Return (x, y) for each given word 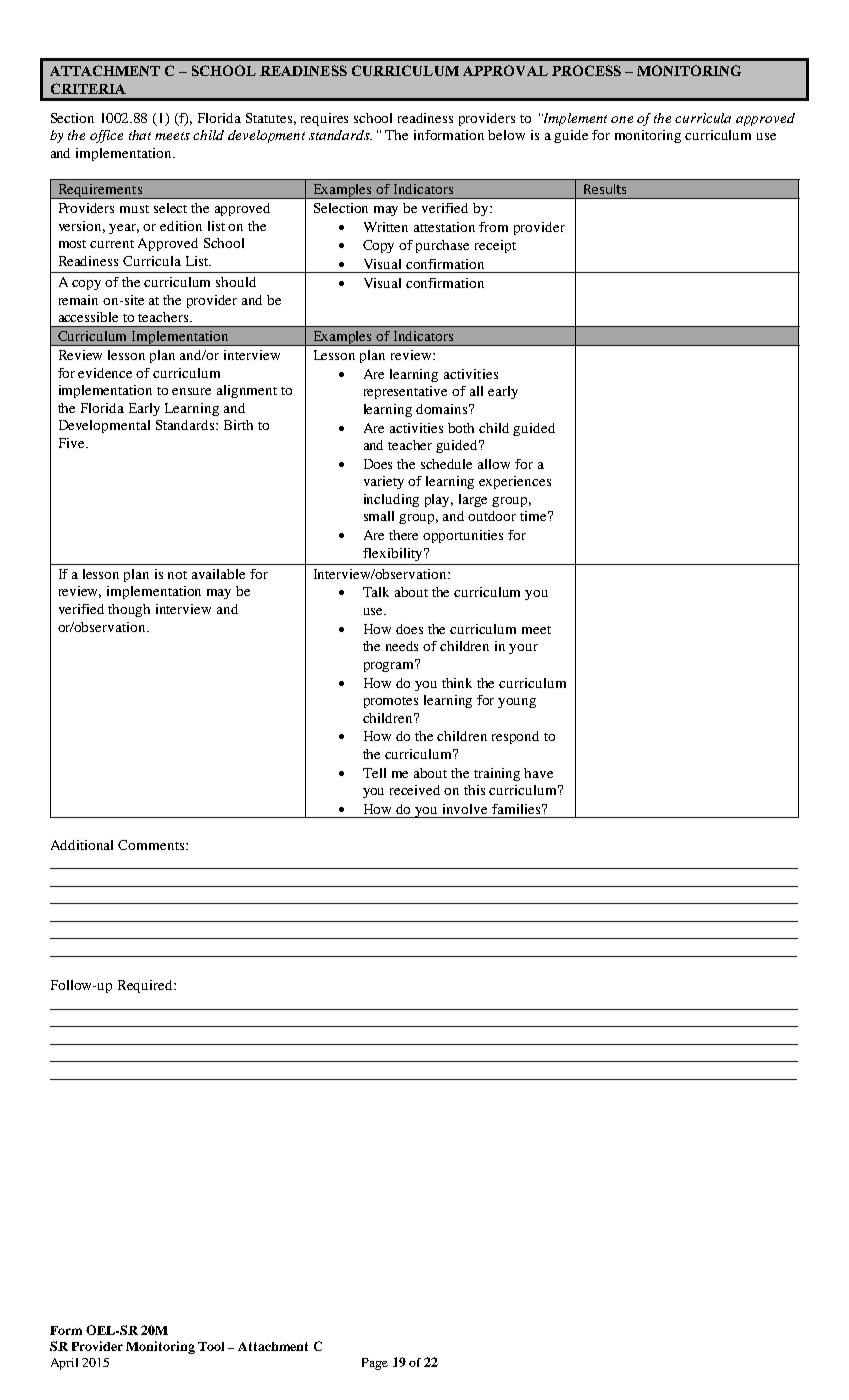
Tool (211, 1346)
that (140, 135)
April (64, 1364)
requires (324, 119)
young (517, 703)
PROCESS (586, 70)
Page (375, 1364)
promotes (391, 702)
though (129, 610)
